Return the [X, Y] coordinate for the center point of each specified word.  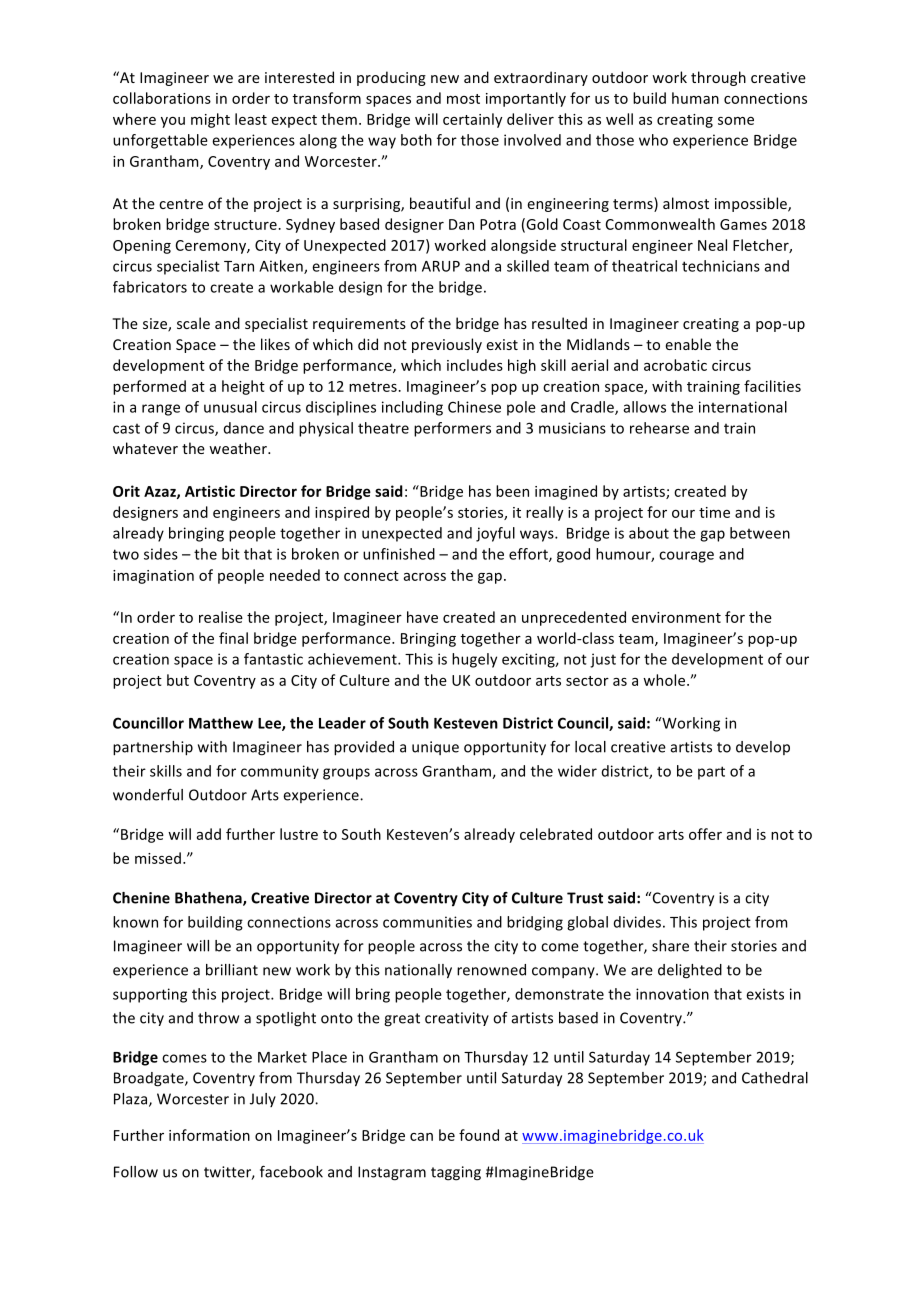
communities [427, 922]
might [210, 120]
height [243, 387]
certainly [473, 120]
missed [158, 858]
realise [221, 617]
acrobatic [675, 365]
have [422, 617]
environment [676, 617]
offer [705, 834]
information [209, 1135]
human [695, 98]
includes [475, 365]
